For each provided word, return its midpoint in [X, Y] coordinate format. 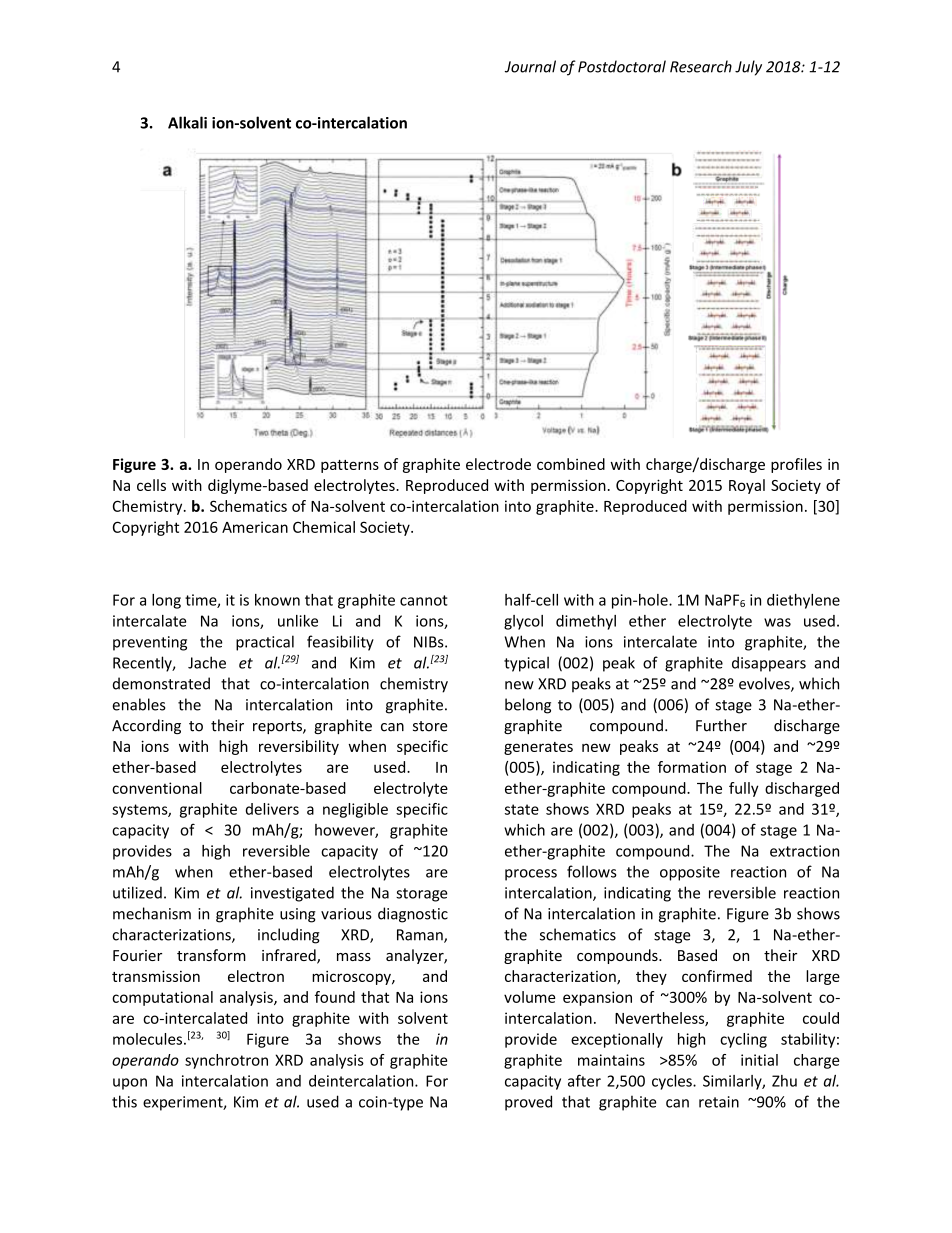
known [277, 600]
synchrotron [226, 1061]
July [748, 68]
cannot [424, 600]
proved [528, 1103]
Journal [530, 66]
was [777, 622]
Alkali [187, 122]
